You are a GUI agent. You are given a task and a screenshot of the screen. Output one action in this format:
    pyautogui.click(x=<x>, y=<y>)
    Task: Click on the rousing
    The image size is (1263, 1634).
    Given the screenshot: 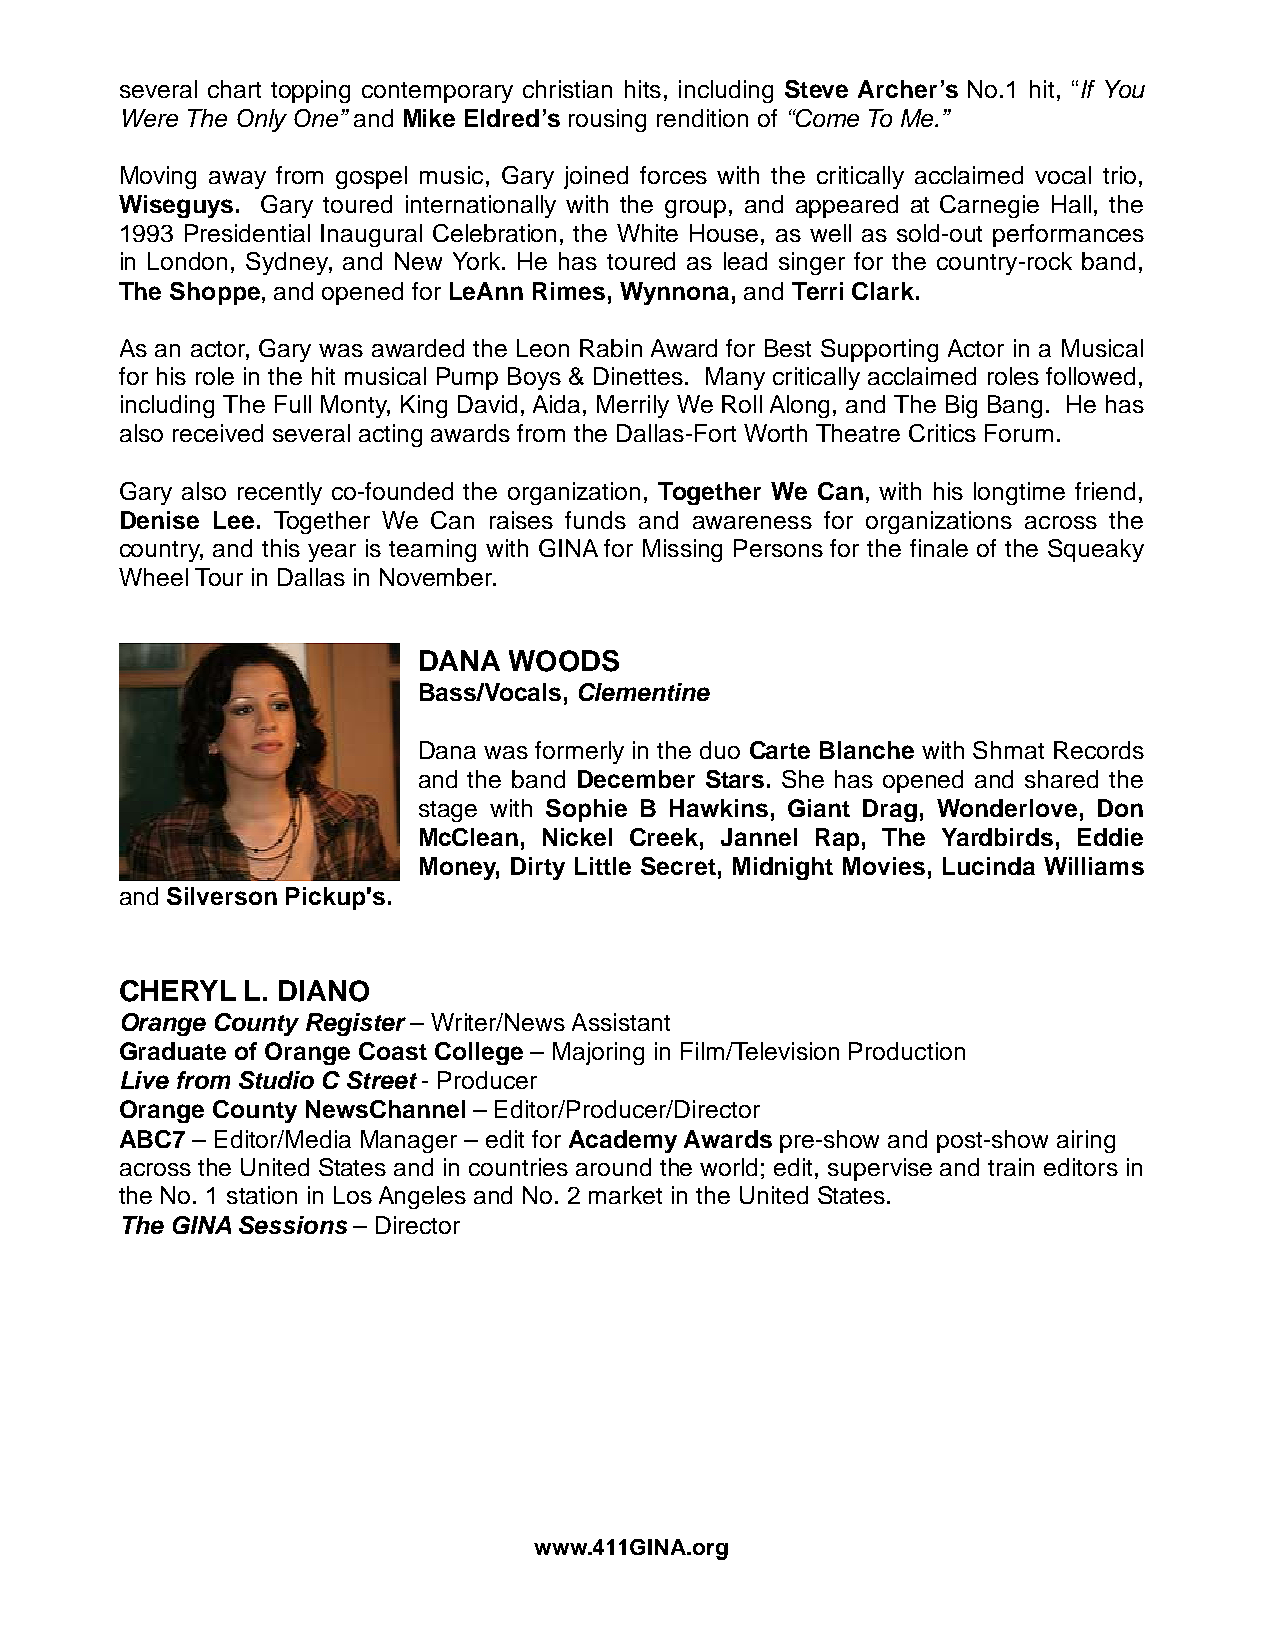 What is the action you would take?
    pyautogui.click(x=607, y=120)
